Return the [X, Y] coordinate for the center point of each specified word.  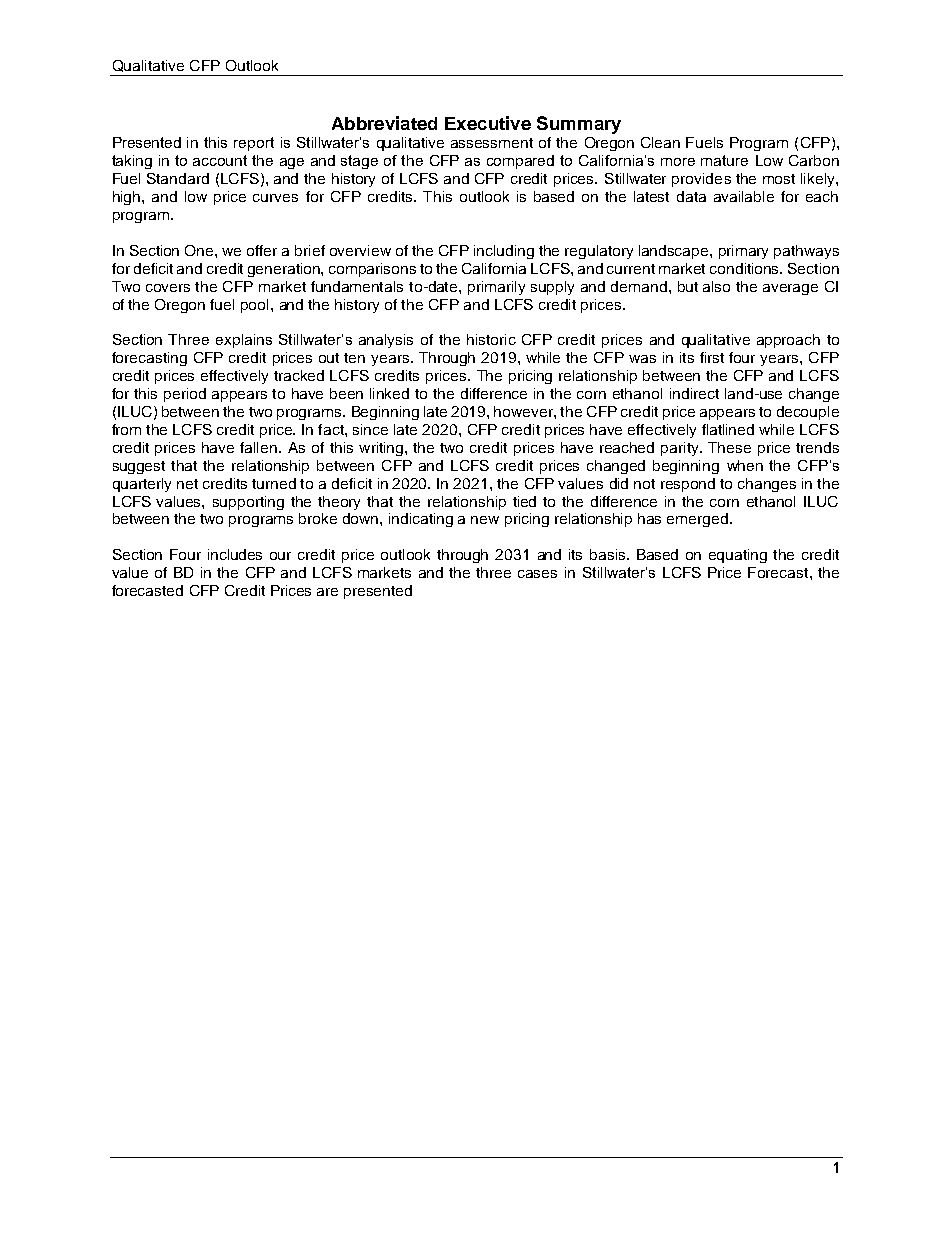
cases [537, 574]
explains [244, 341]
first [712, 357]
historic [491, 339]
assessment [492, 143]
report [254, 144]
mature [724, 160]
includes [235, 554]
